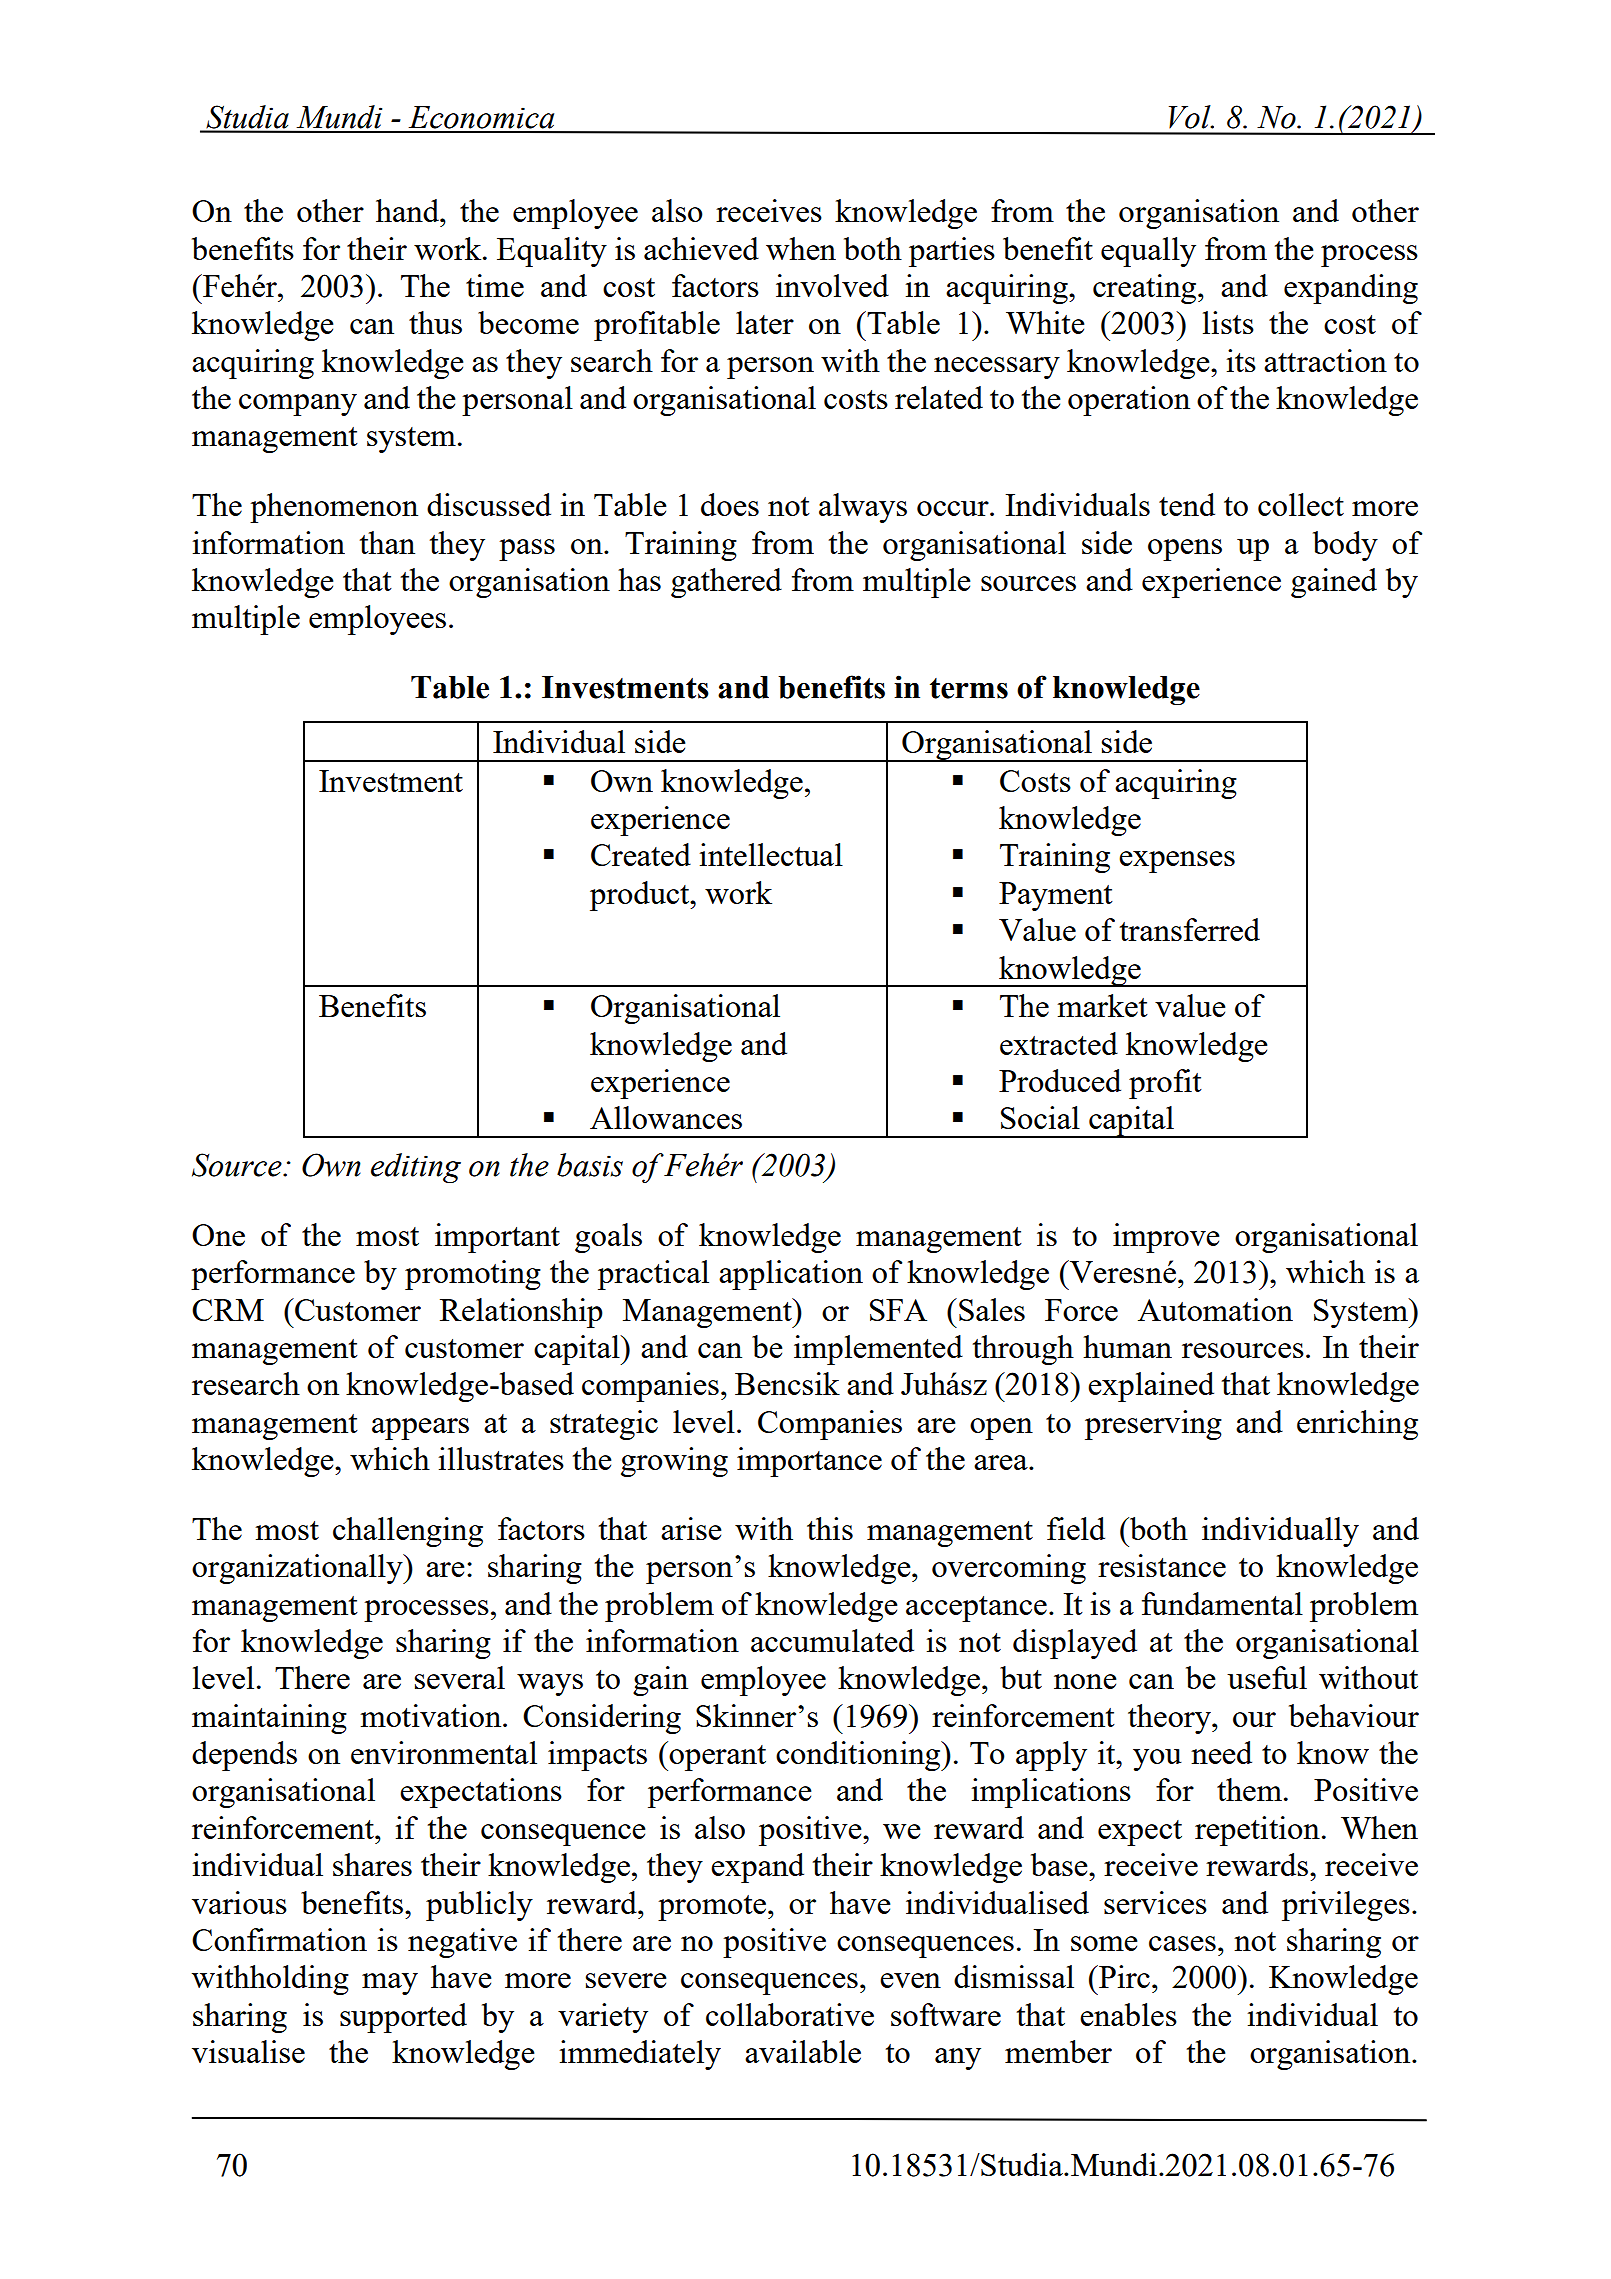 The image size is (1611, 2279). Describe the element at coordinates (1222, 1603) in the page. I see `fundamental` at that location.
